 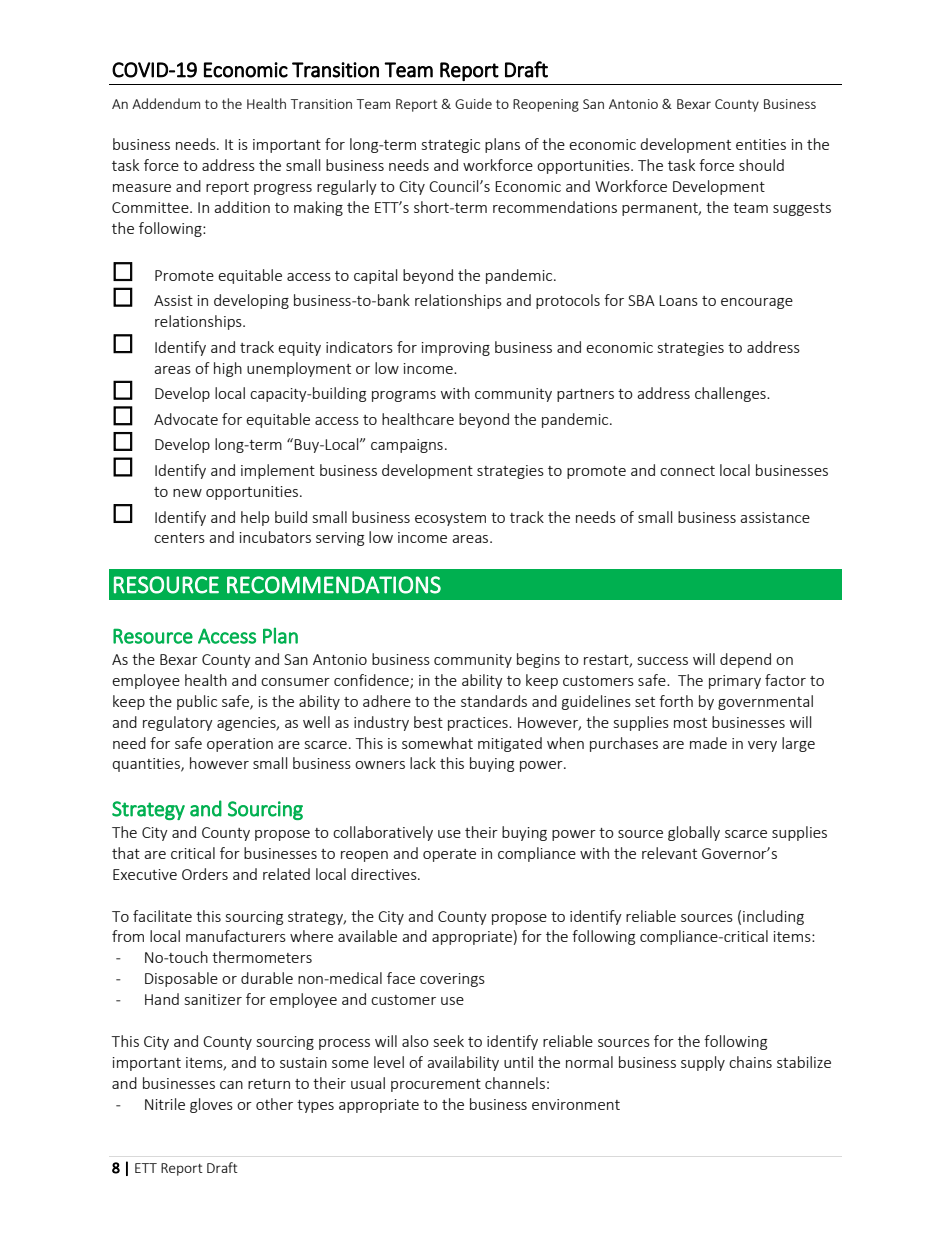 I want to click on entities, so click(x=761, y=144).
